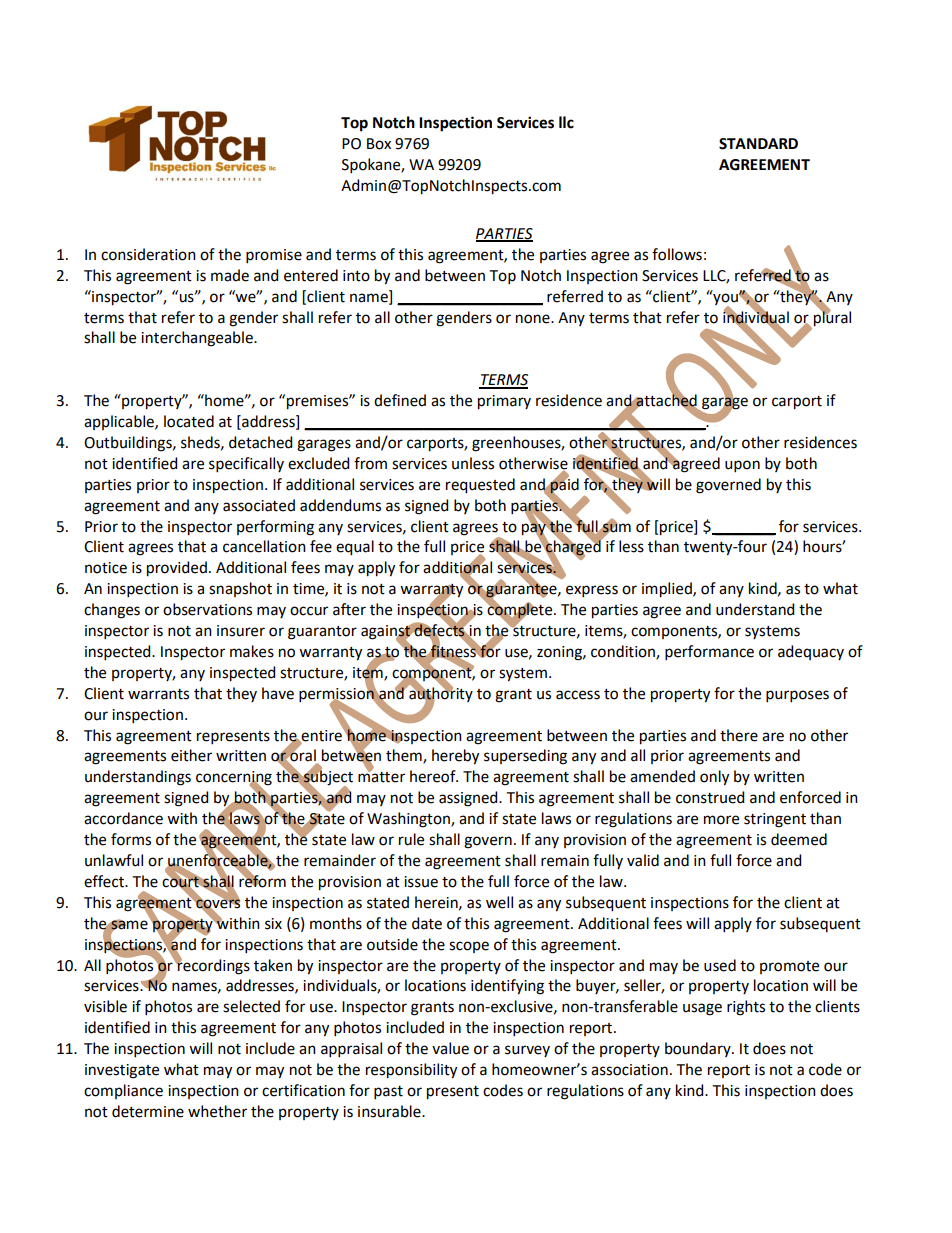 This screenshot has height=1233, width=952. What do you see at coordinates (189, 421) in the screenshot?
I see `located` at bounding box center [189, 421].
